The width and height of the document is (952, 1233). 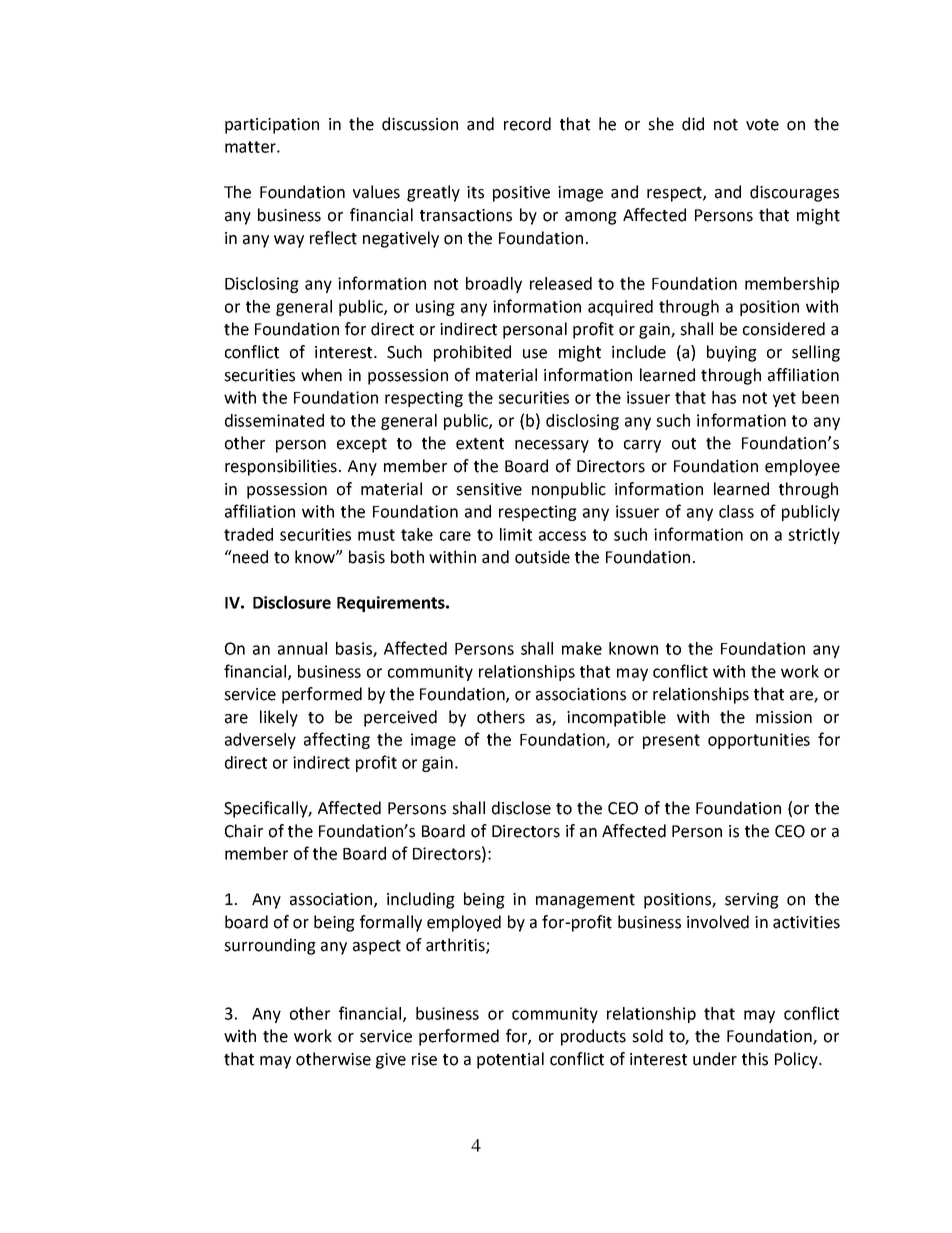 What do you see at coordinates (542, 557) in the document?
I see `outside` at bounding box center [542, 557].
